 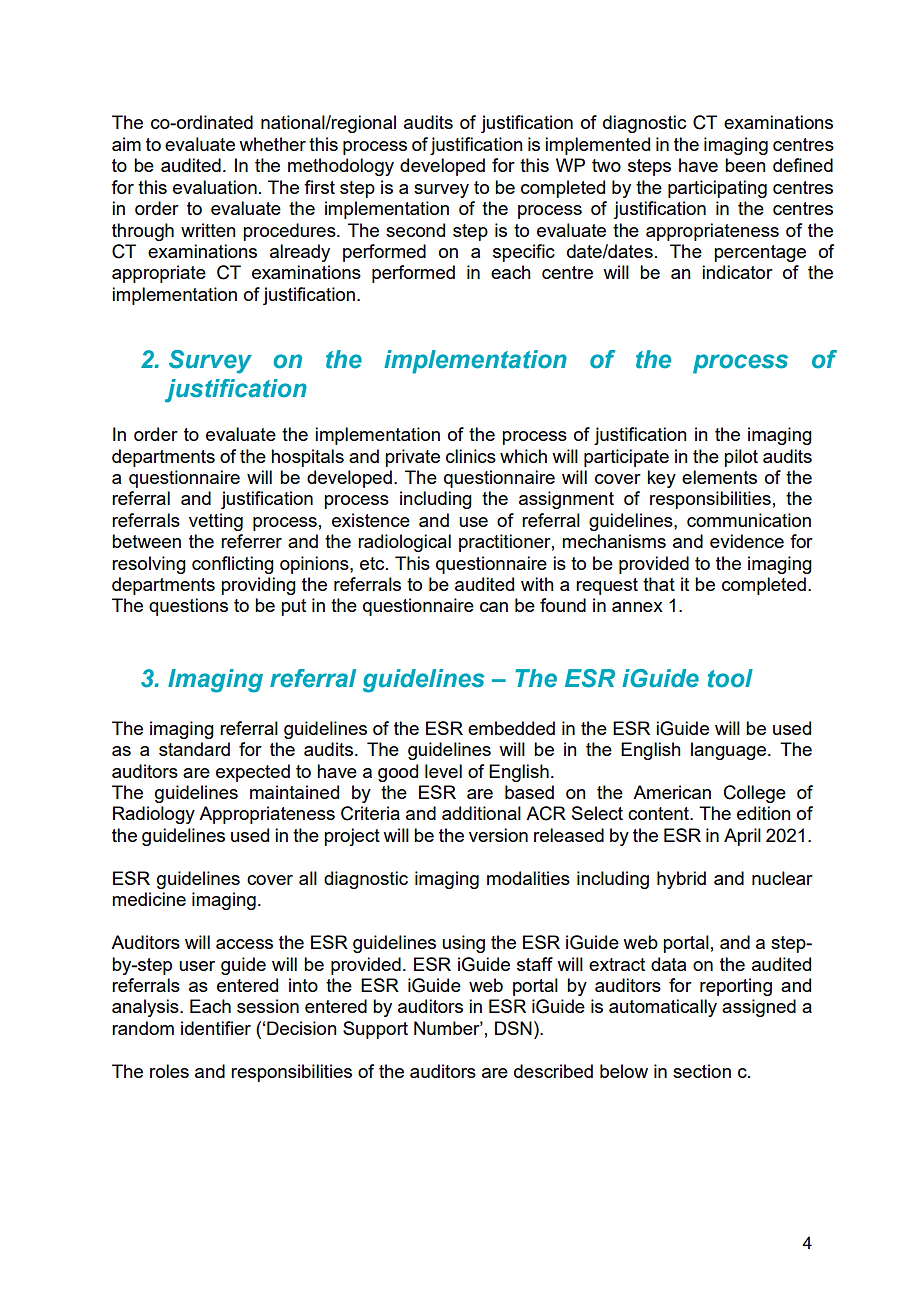 What do you see at coordinates (216, 1028) in the screenshot?
I see `identifier` at bounding box center [216, 1028].
